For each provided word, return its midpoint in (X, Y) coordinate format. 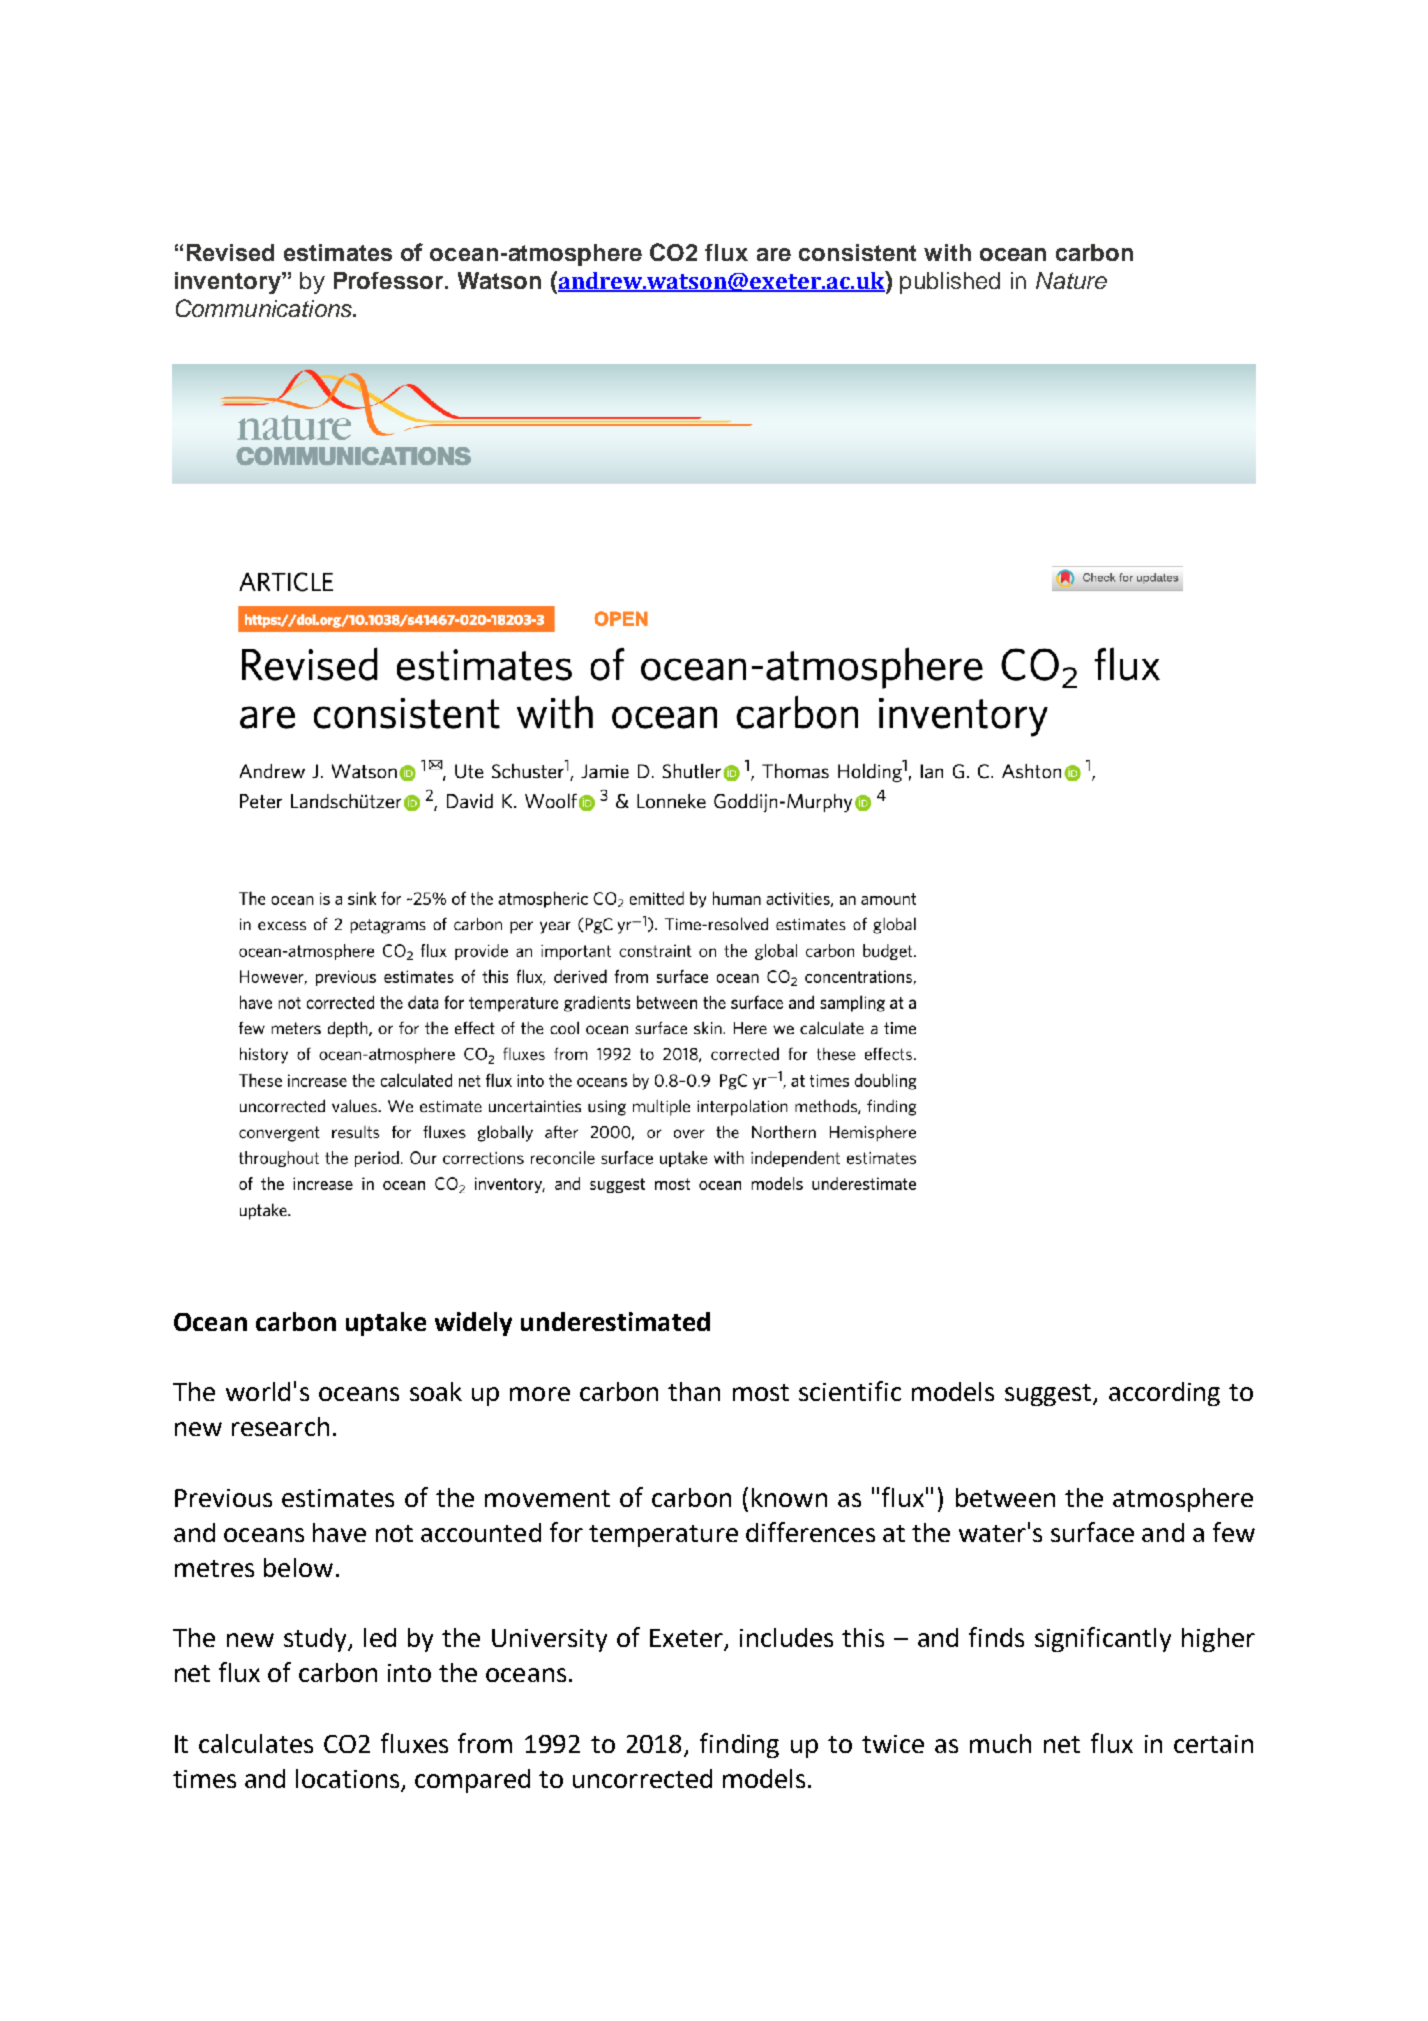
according (1164, 1394)
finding (739, 1745)
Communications (265, 308)
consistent (857, 252)
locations (347, 1778)
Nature (1071, 280)
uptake (386, 1324)
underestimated (615, 1321)
